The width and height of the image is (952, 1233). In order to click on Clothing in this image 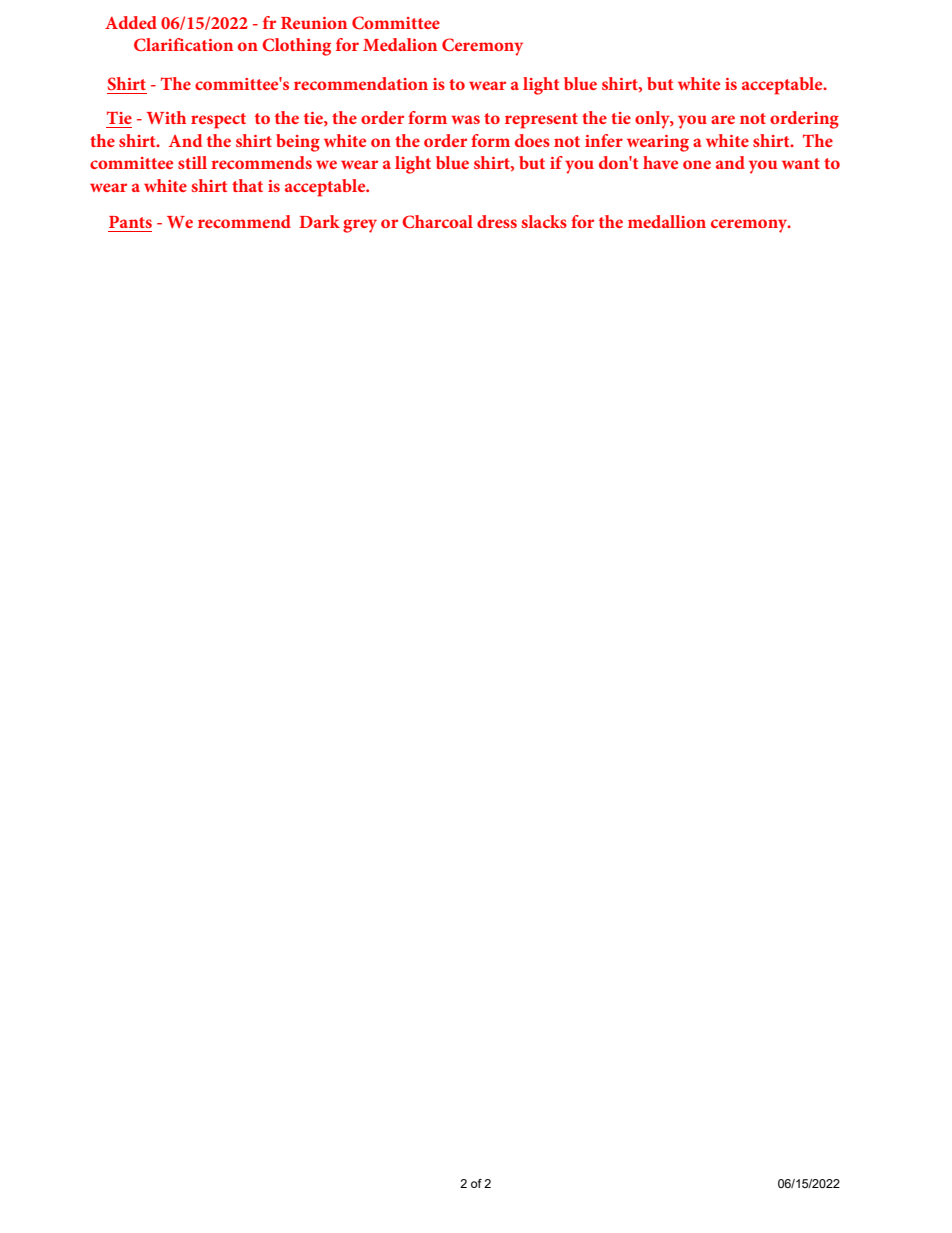, I will do `click(296, 47)`.
